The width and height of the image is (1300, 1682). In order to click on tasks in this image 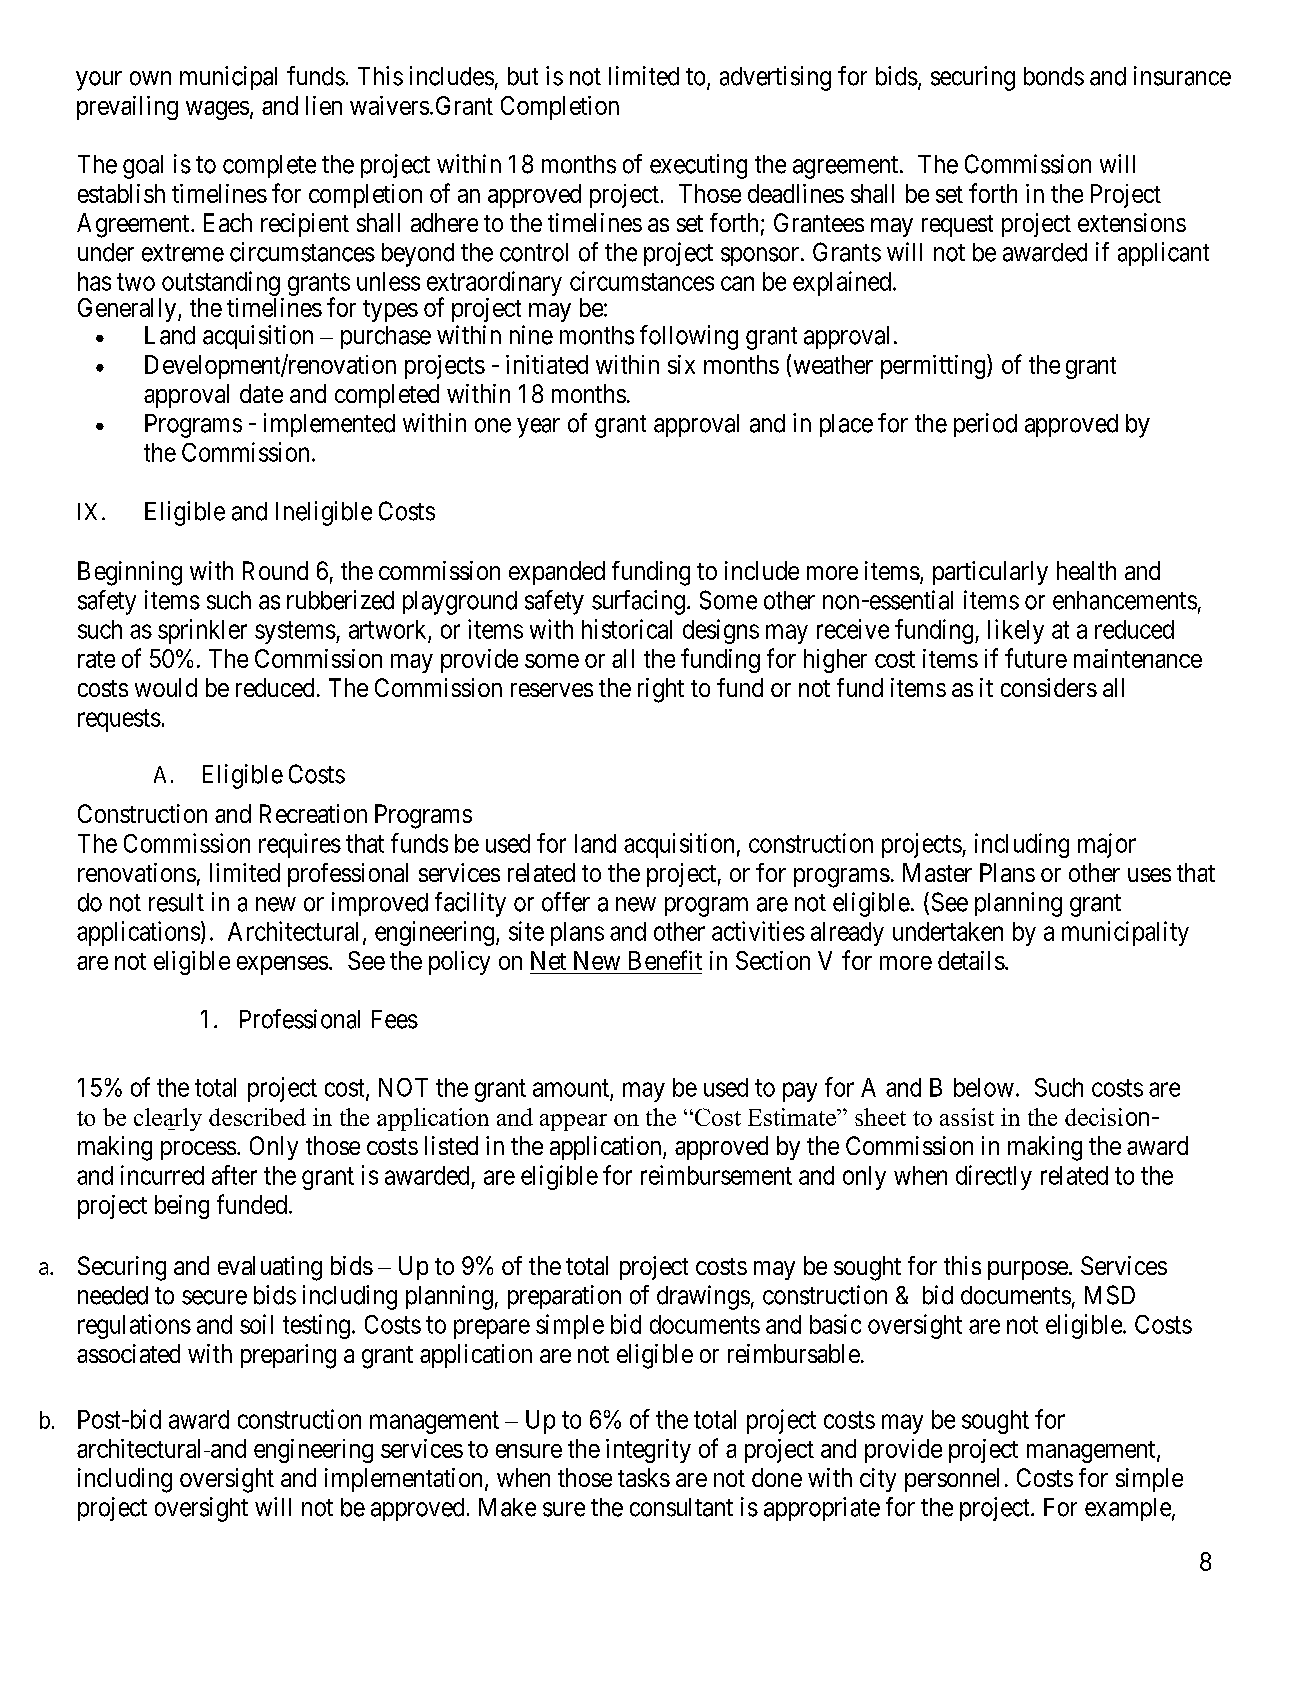, I will do `click(644, 1477)`.
